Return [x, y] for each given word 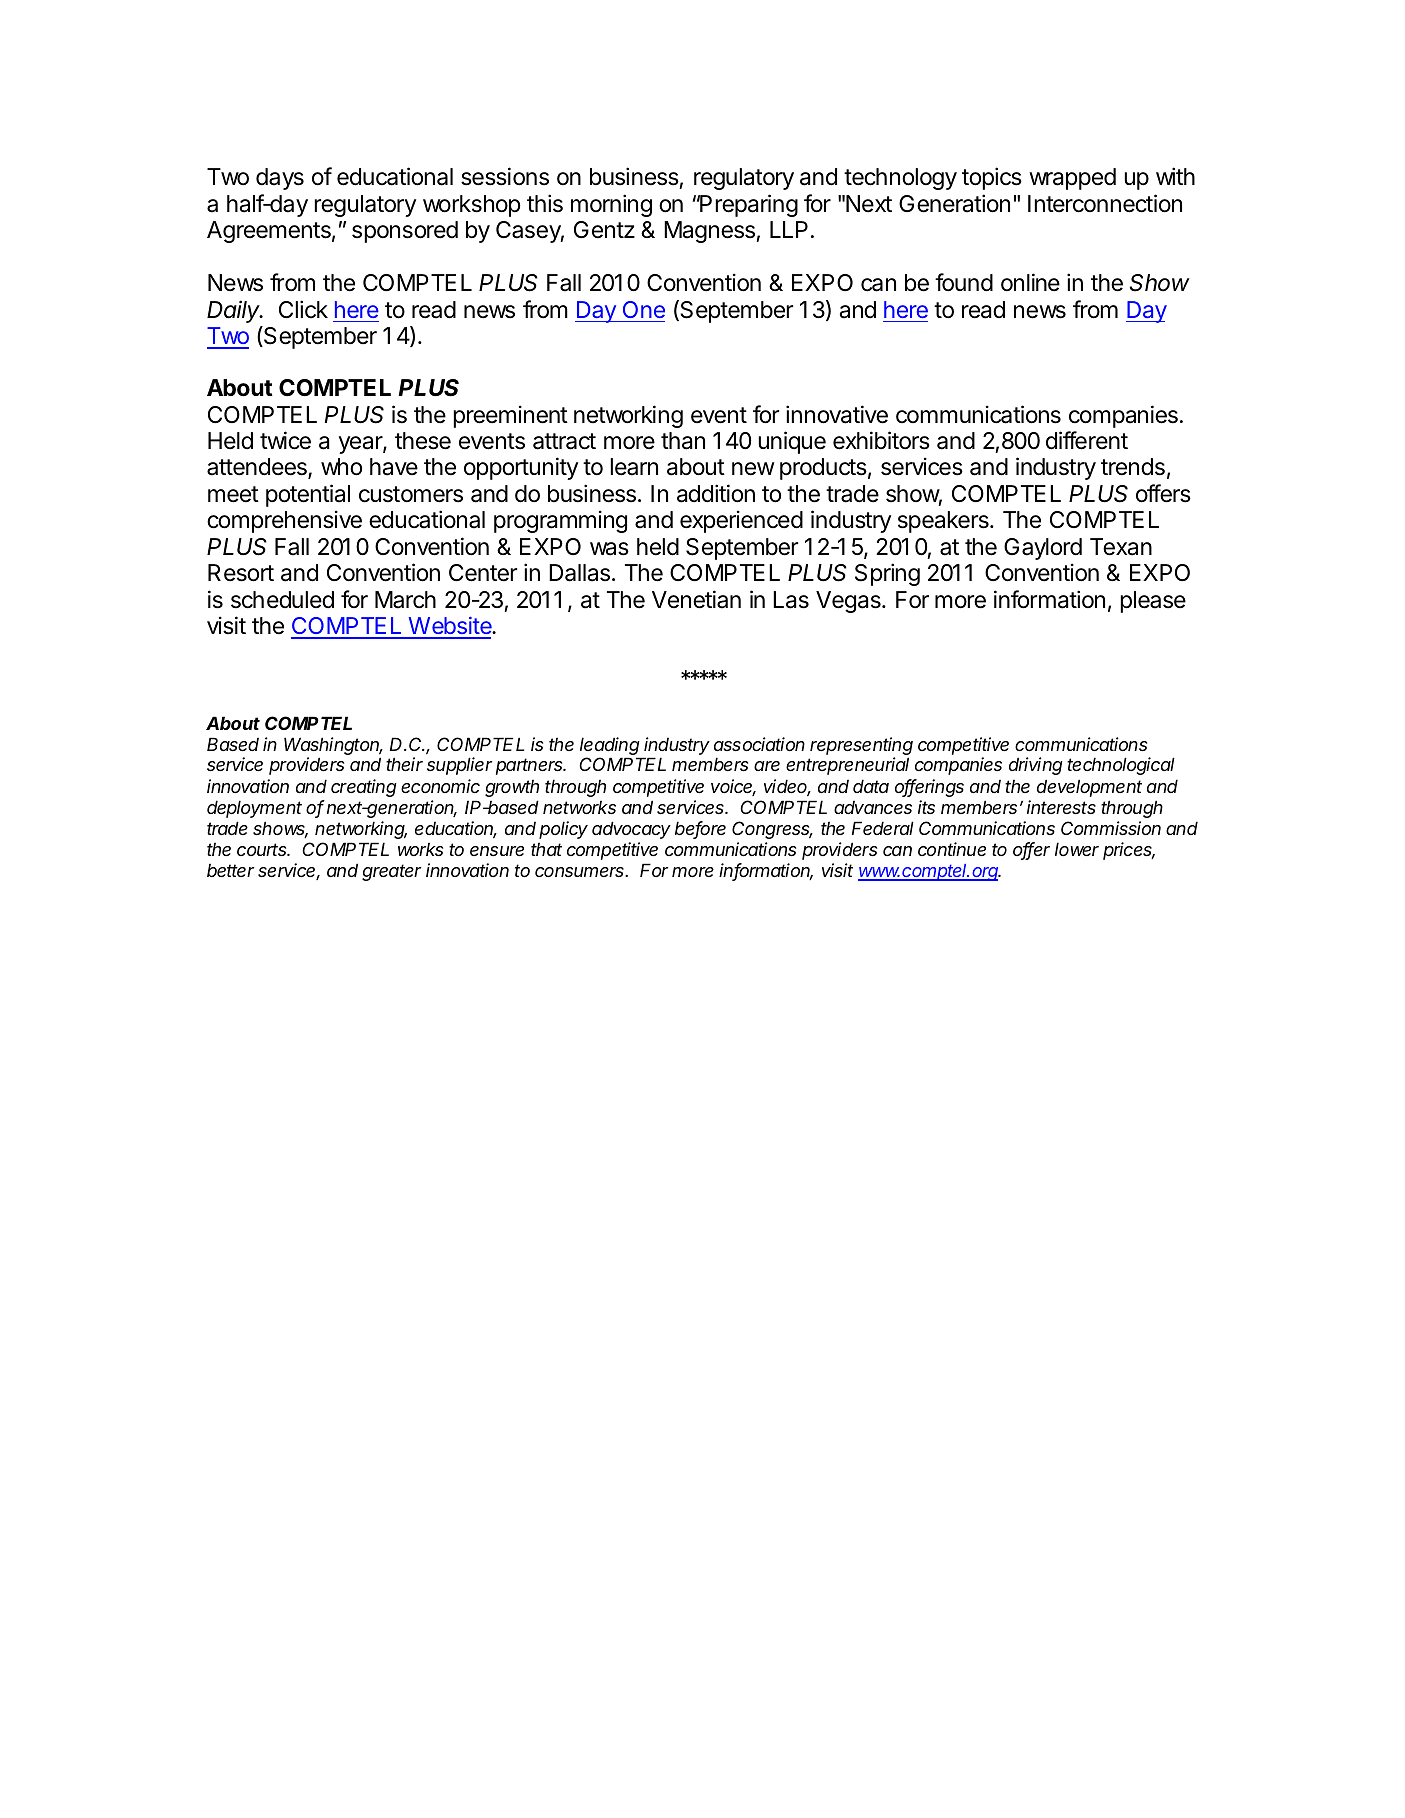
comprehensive [284, 521]
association [759, 744]
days [280, 179]
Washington [333, 747]
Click [303, 309]
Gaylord [1043, 549]
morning [611, 205]
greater [391, 872]
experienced [741, 521]
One [644, 309]
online [1030, 282]
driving [1036, 766]
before [700, 829]
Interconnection [1105, 203]
